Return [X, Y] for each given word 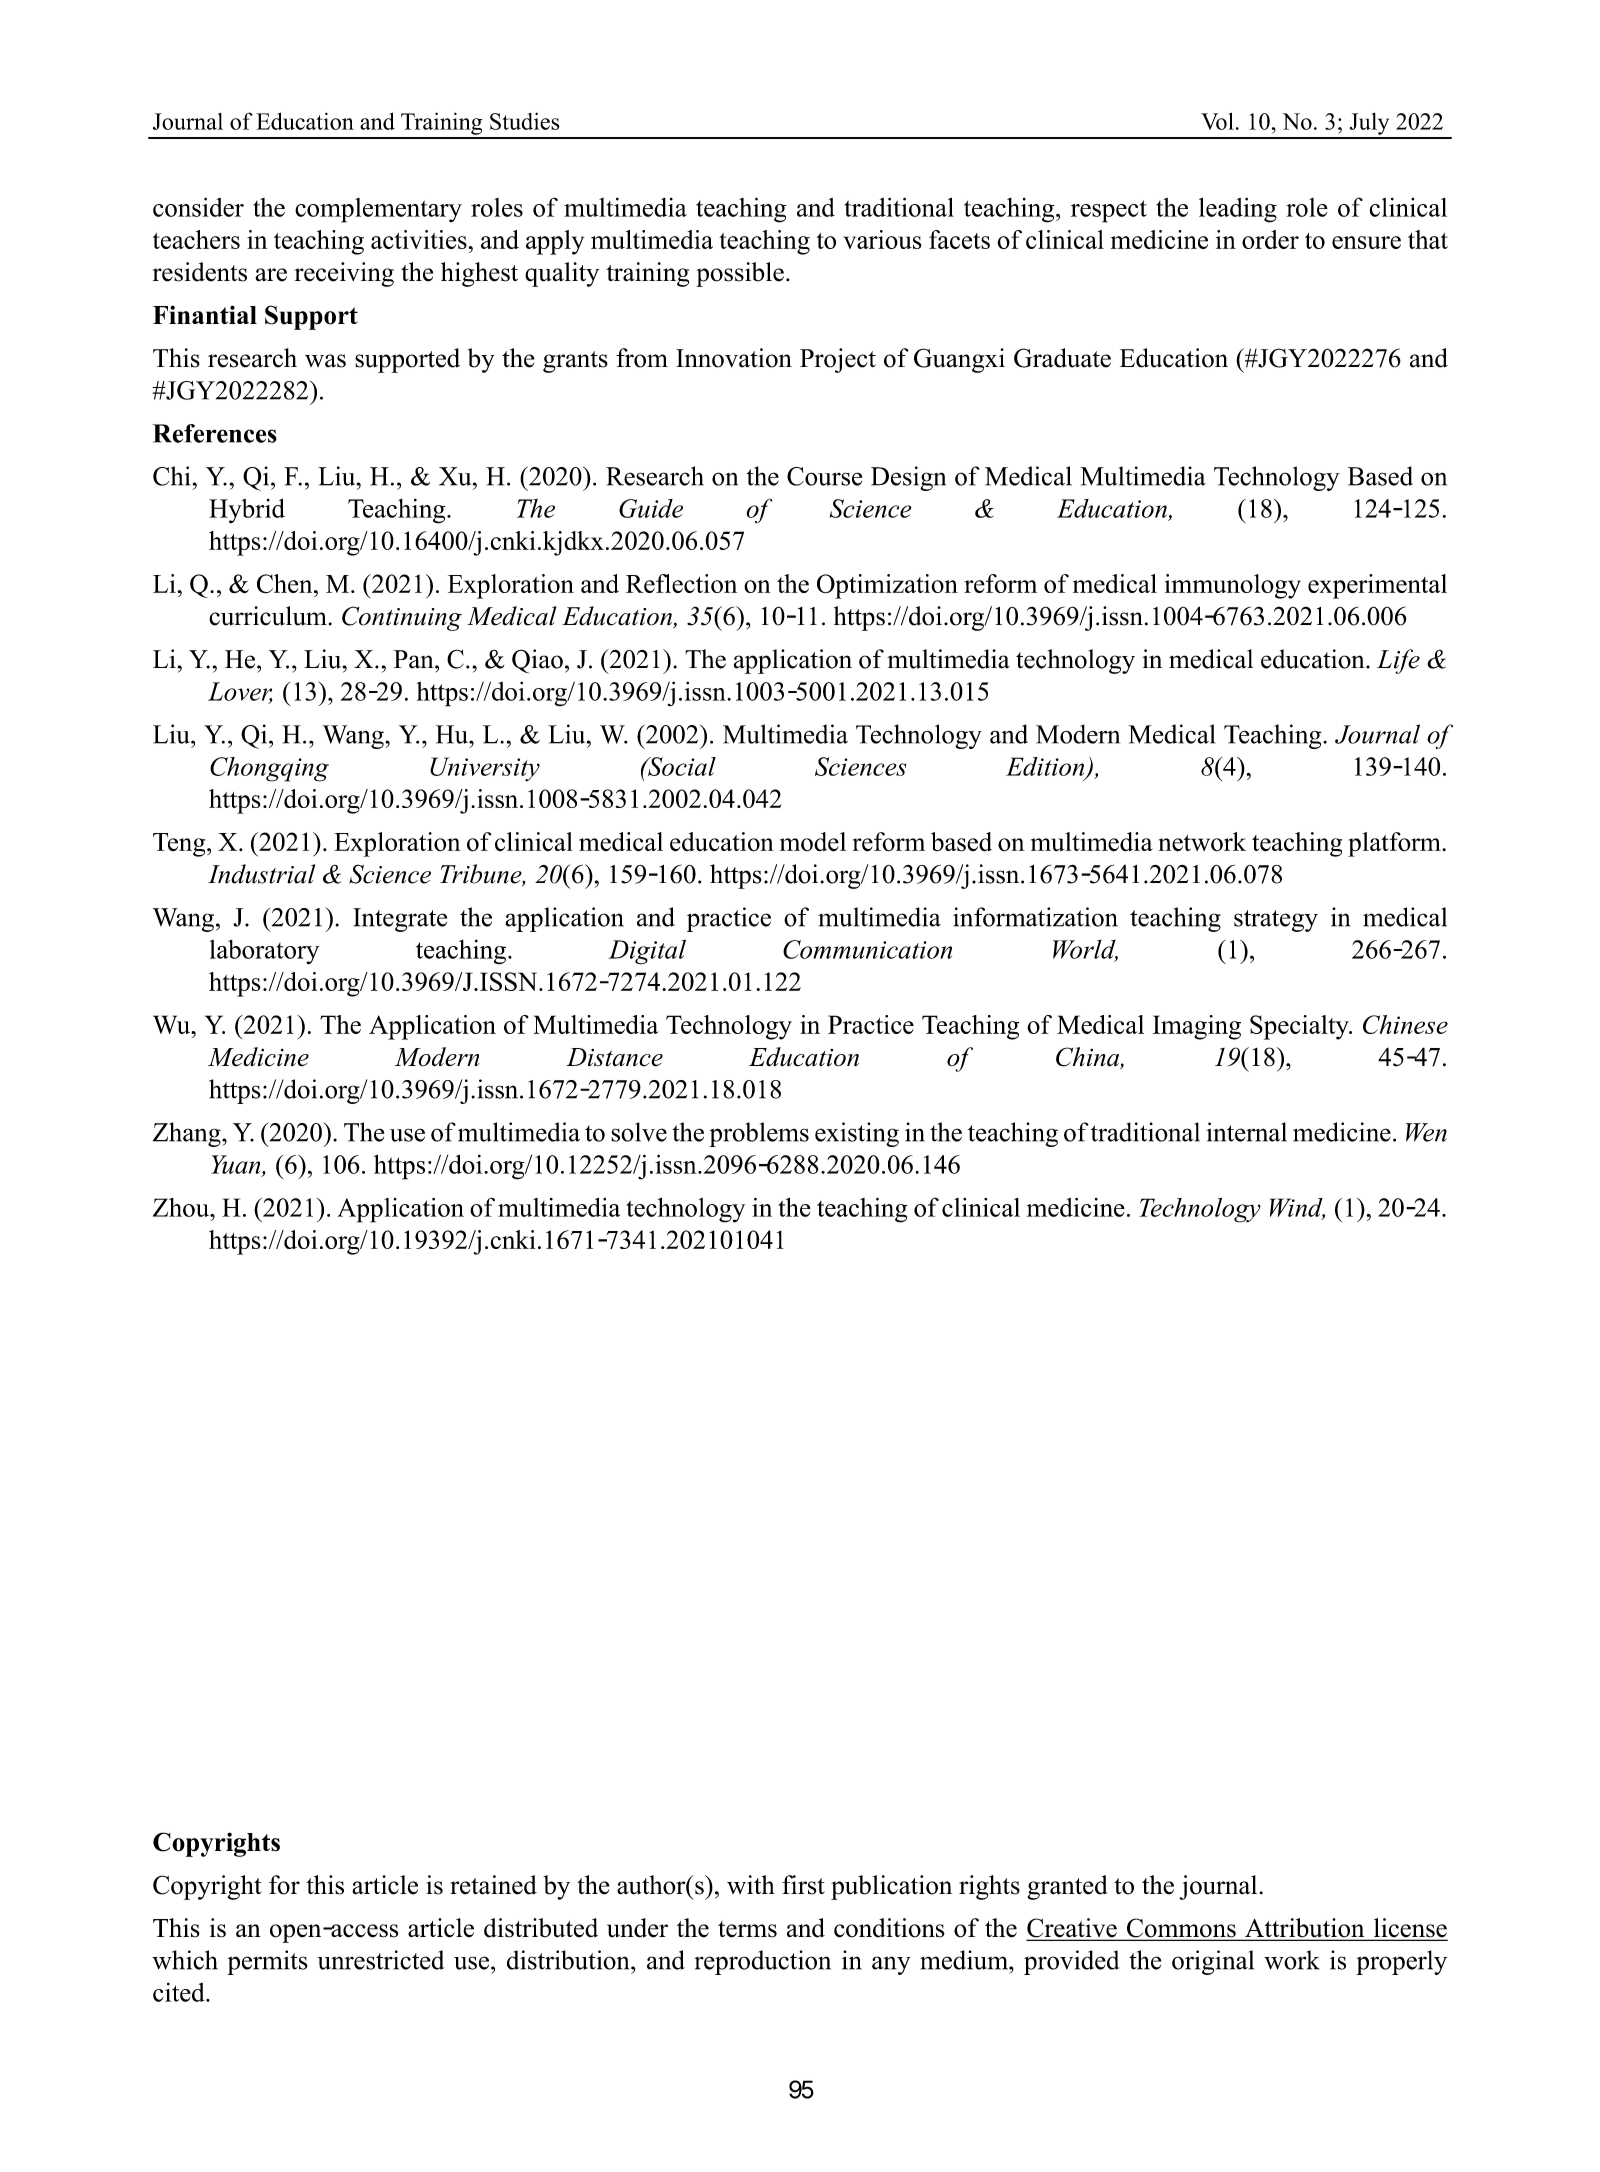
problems [759, 1134]
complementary [378, 210]
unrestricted [380, 1960]
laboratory [264, 952]
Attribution [1305, 1929]
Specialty [1300, 1027]
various [883, 239]
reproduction [762, 1962]
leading [1238, 210]
